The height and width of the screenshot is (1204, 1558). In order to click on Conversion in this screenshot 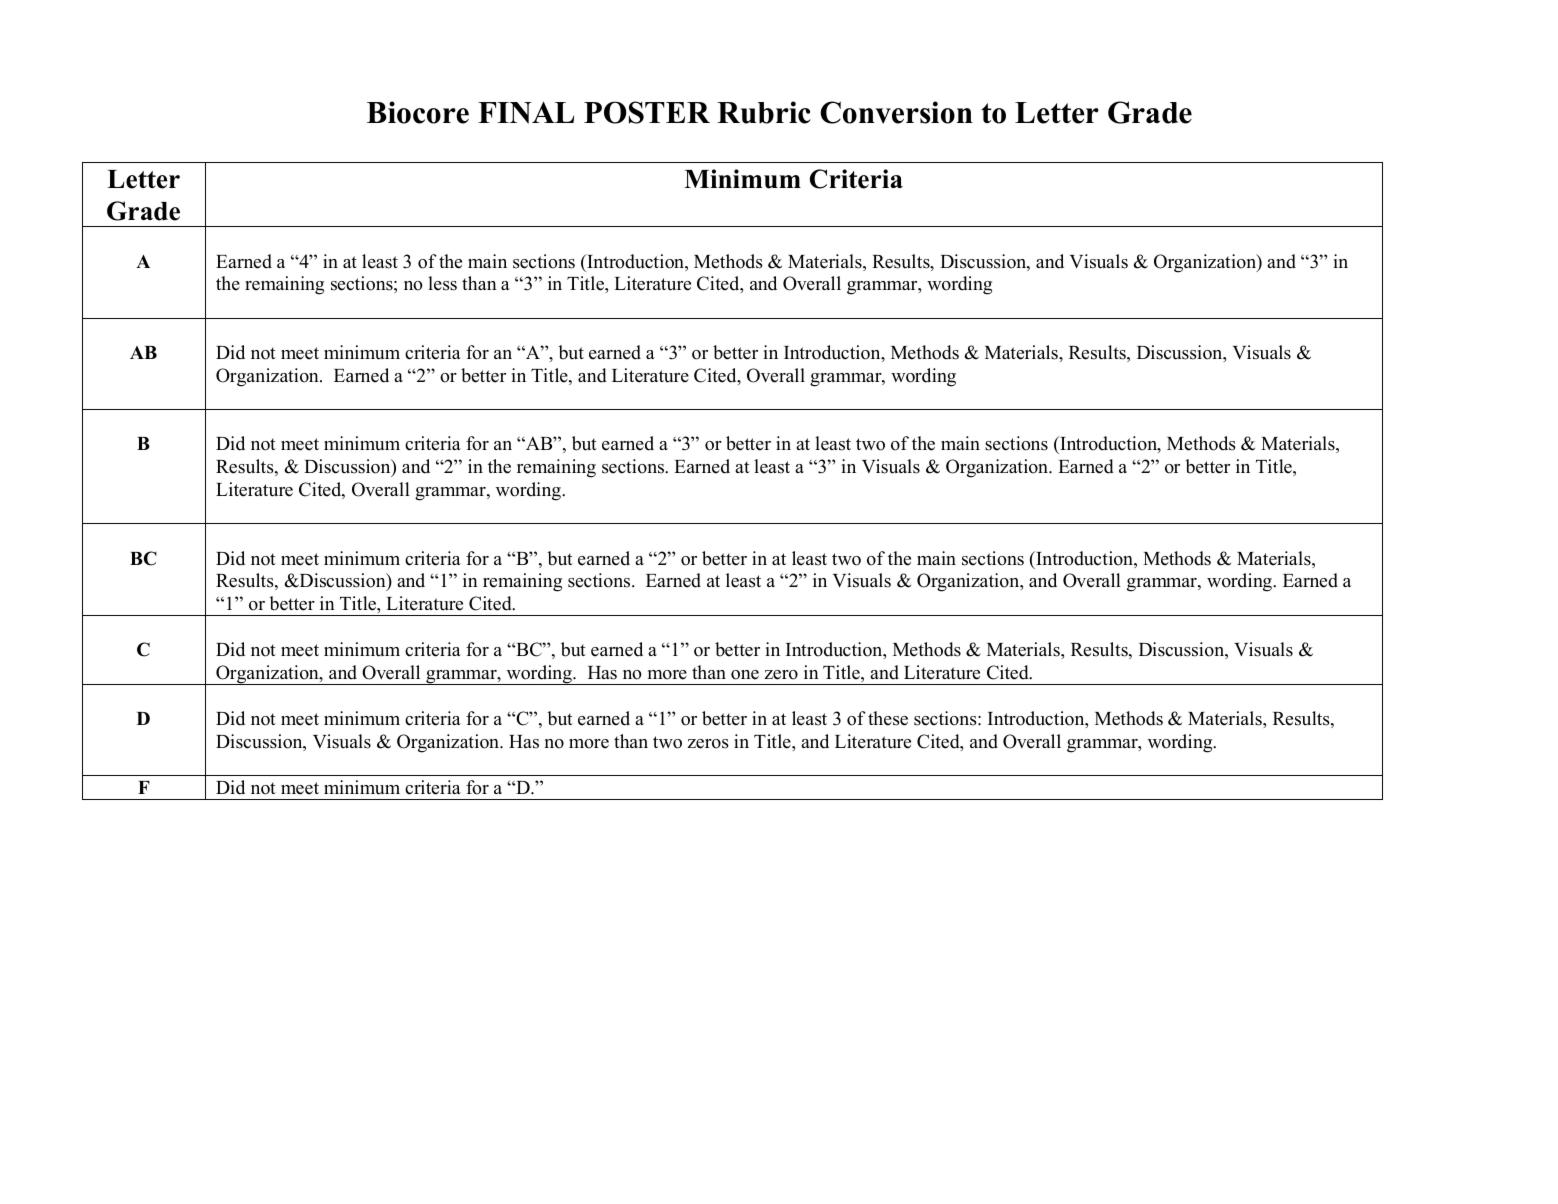, I will do `click(896, 112)`.
